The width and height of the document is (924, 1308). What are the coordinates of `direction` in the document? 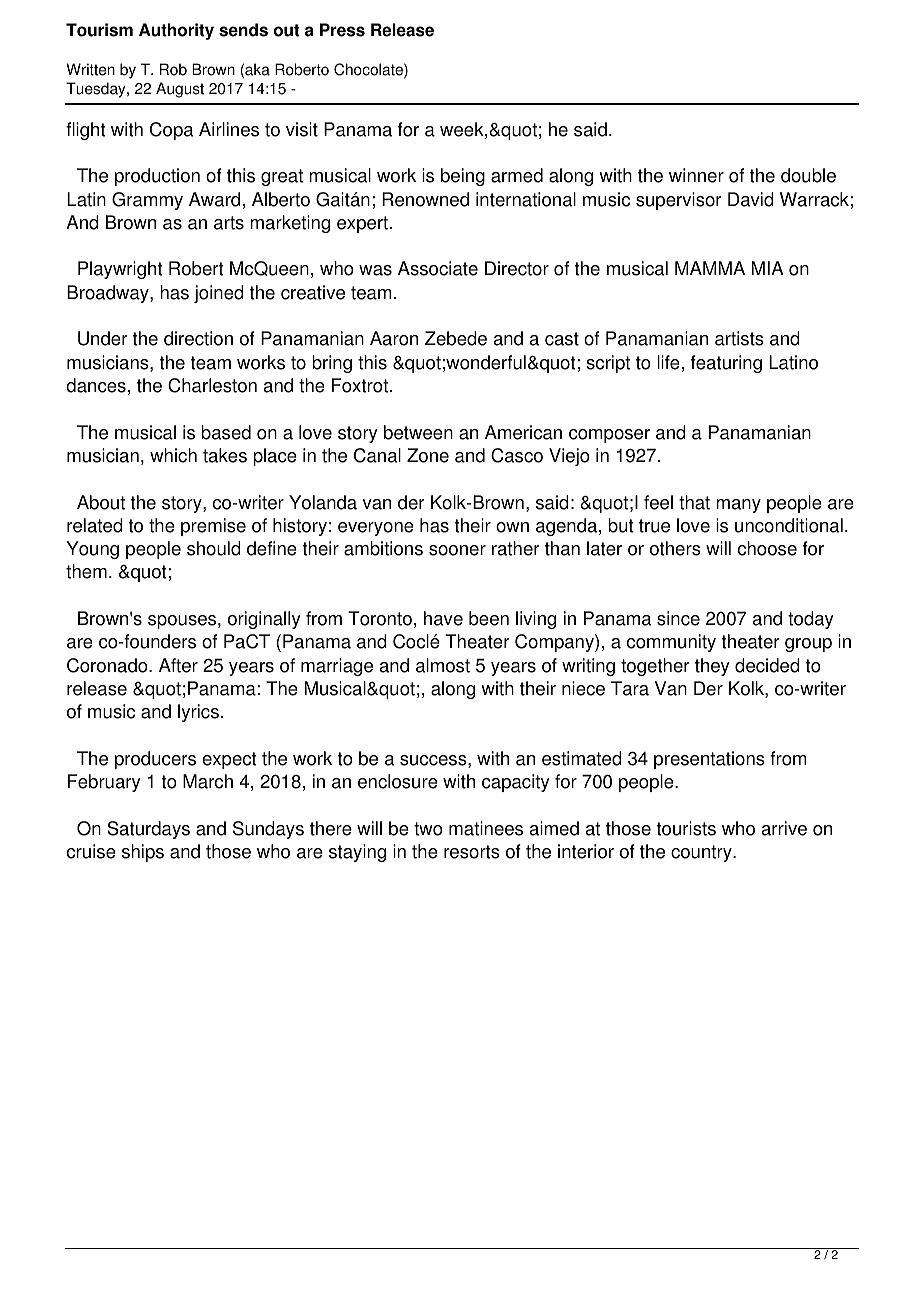 It's located at (198, 338).
